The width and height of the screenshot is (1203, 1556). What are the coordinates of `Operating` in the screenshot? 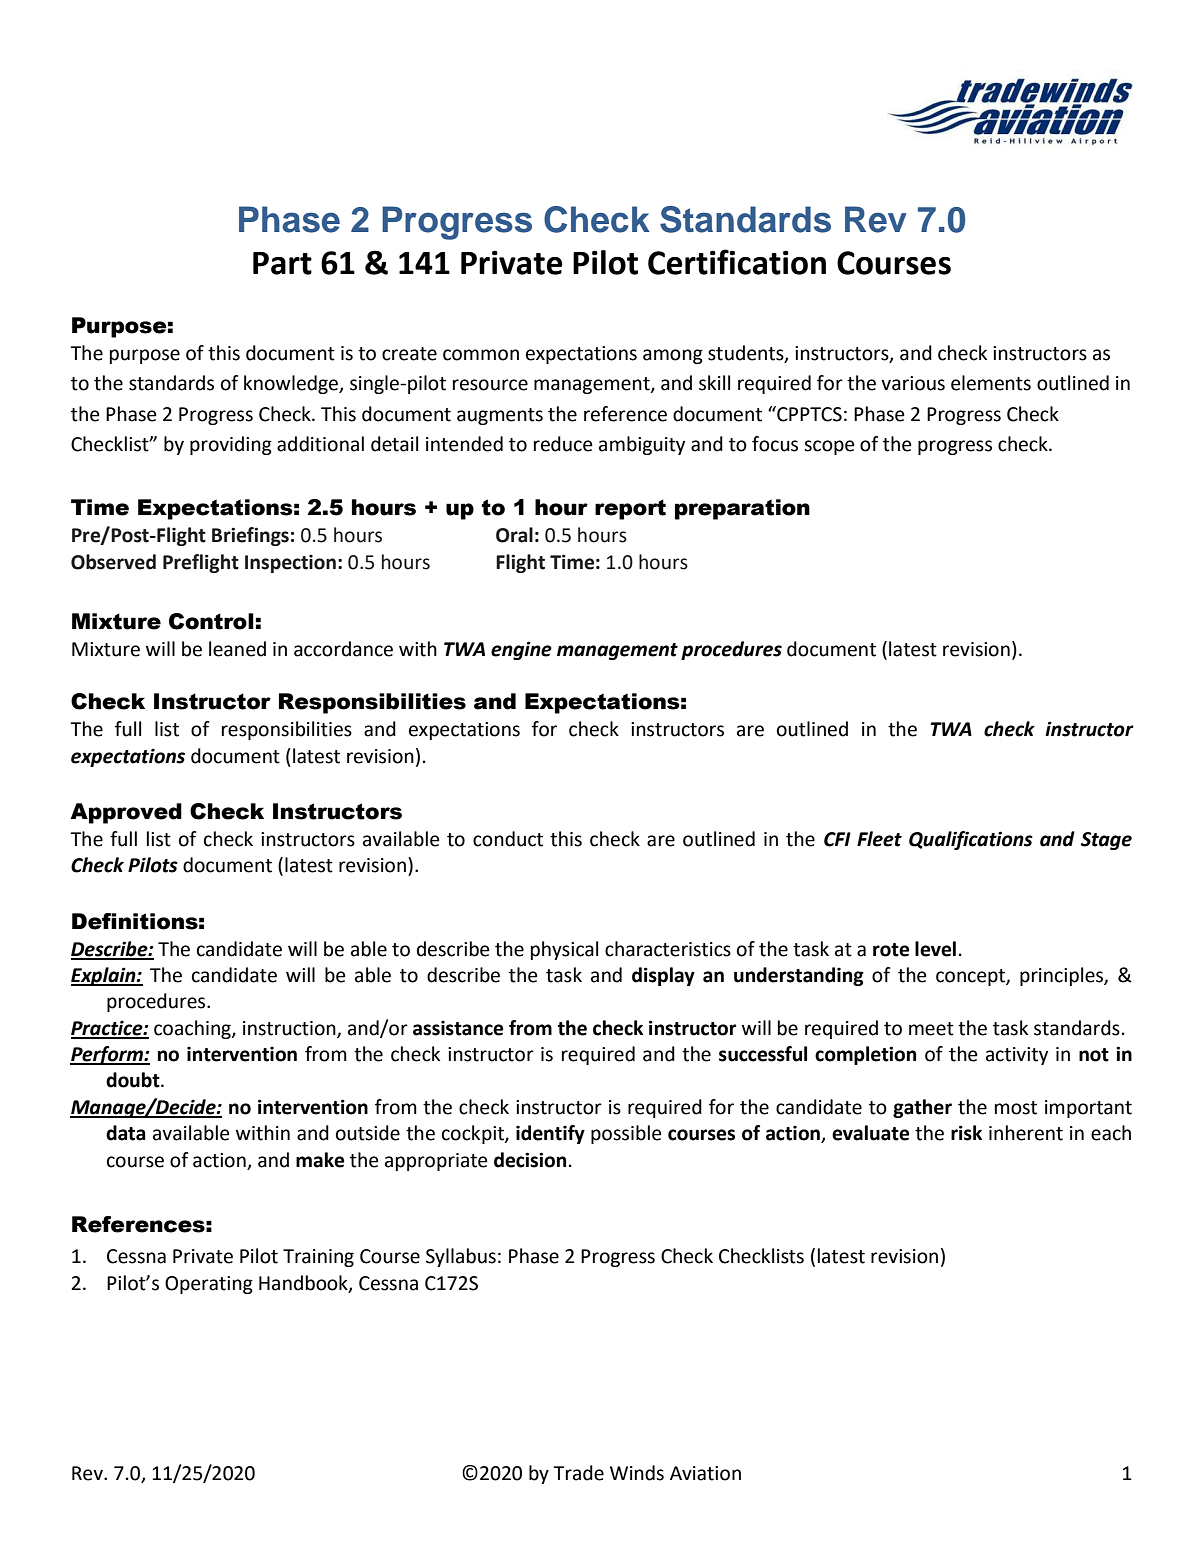 It's located at (209, 1285).
